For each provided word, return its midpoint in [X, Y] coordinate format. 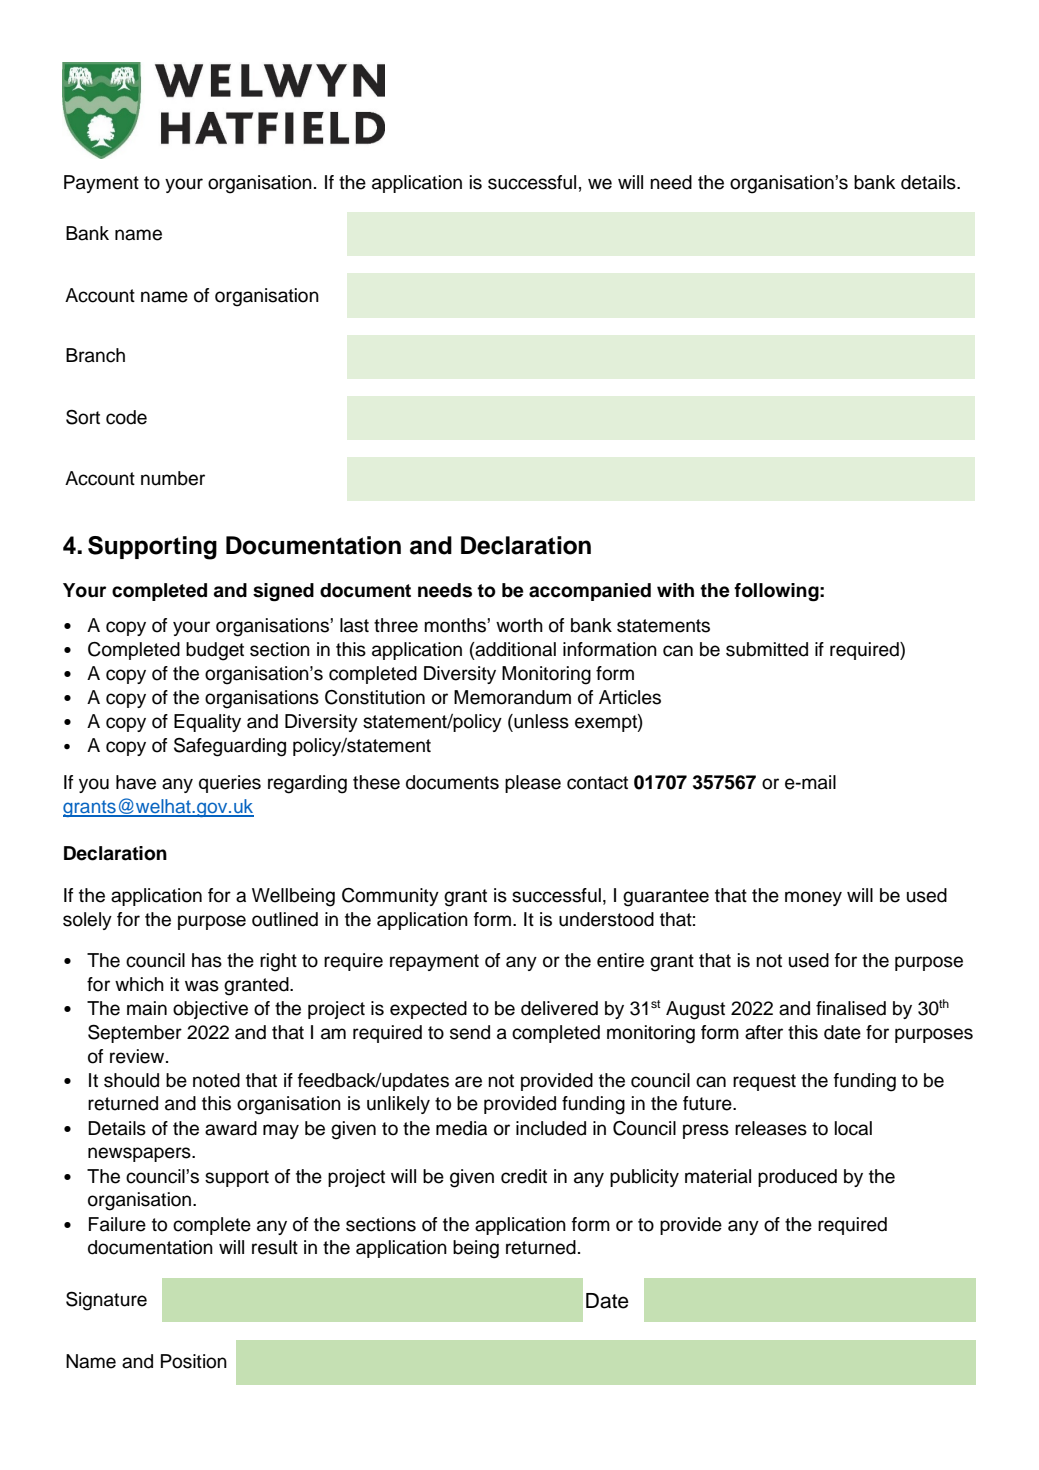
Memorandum [512, 697]
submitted [767, 649]
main [147, 1008]
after [764, 1032]
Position [194, 1361]
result [275, 1247]
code [126, 417]
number [173, 478]
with [675, 590]
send [470, 1032]
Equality [207, 723]
